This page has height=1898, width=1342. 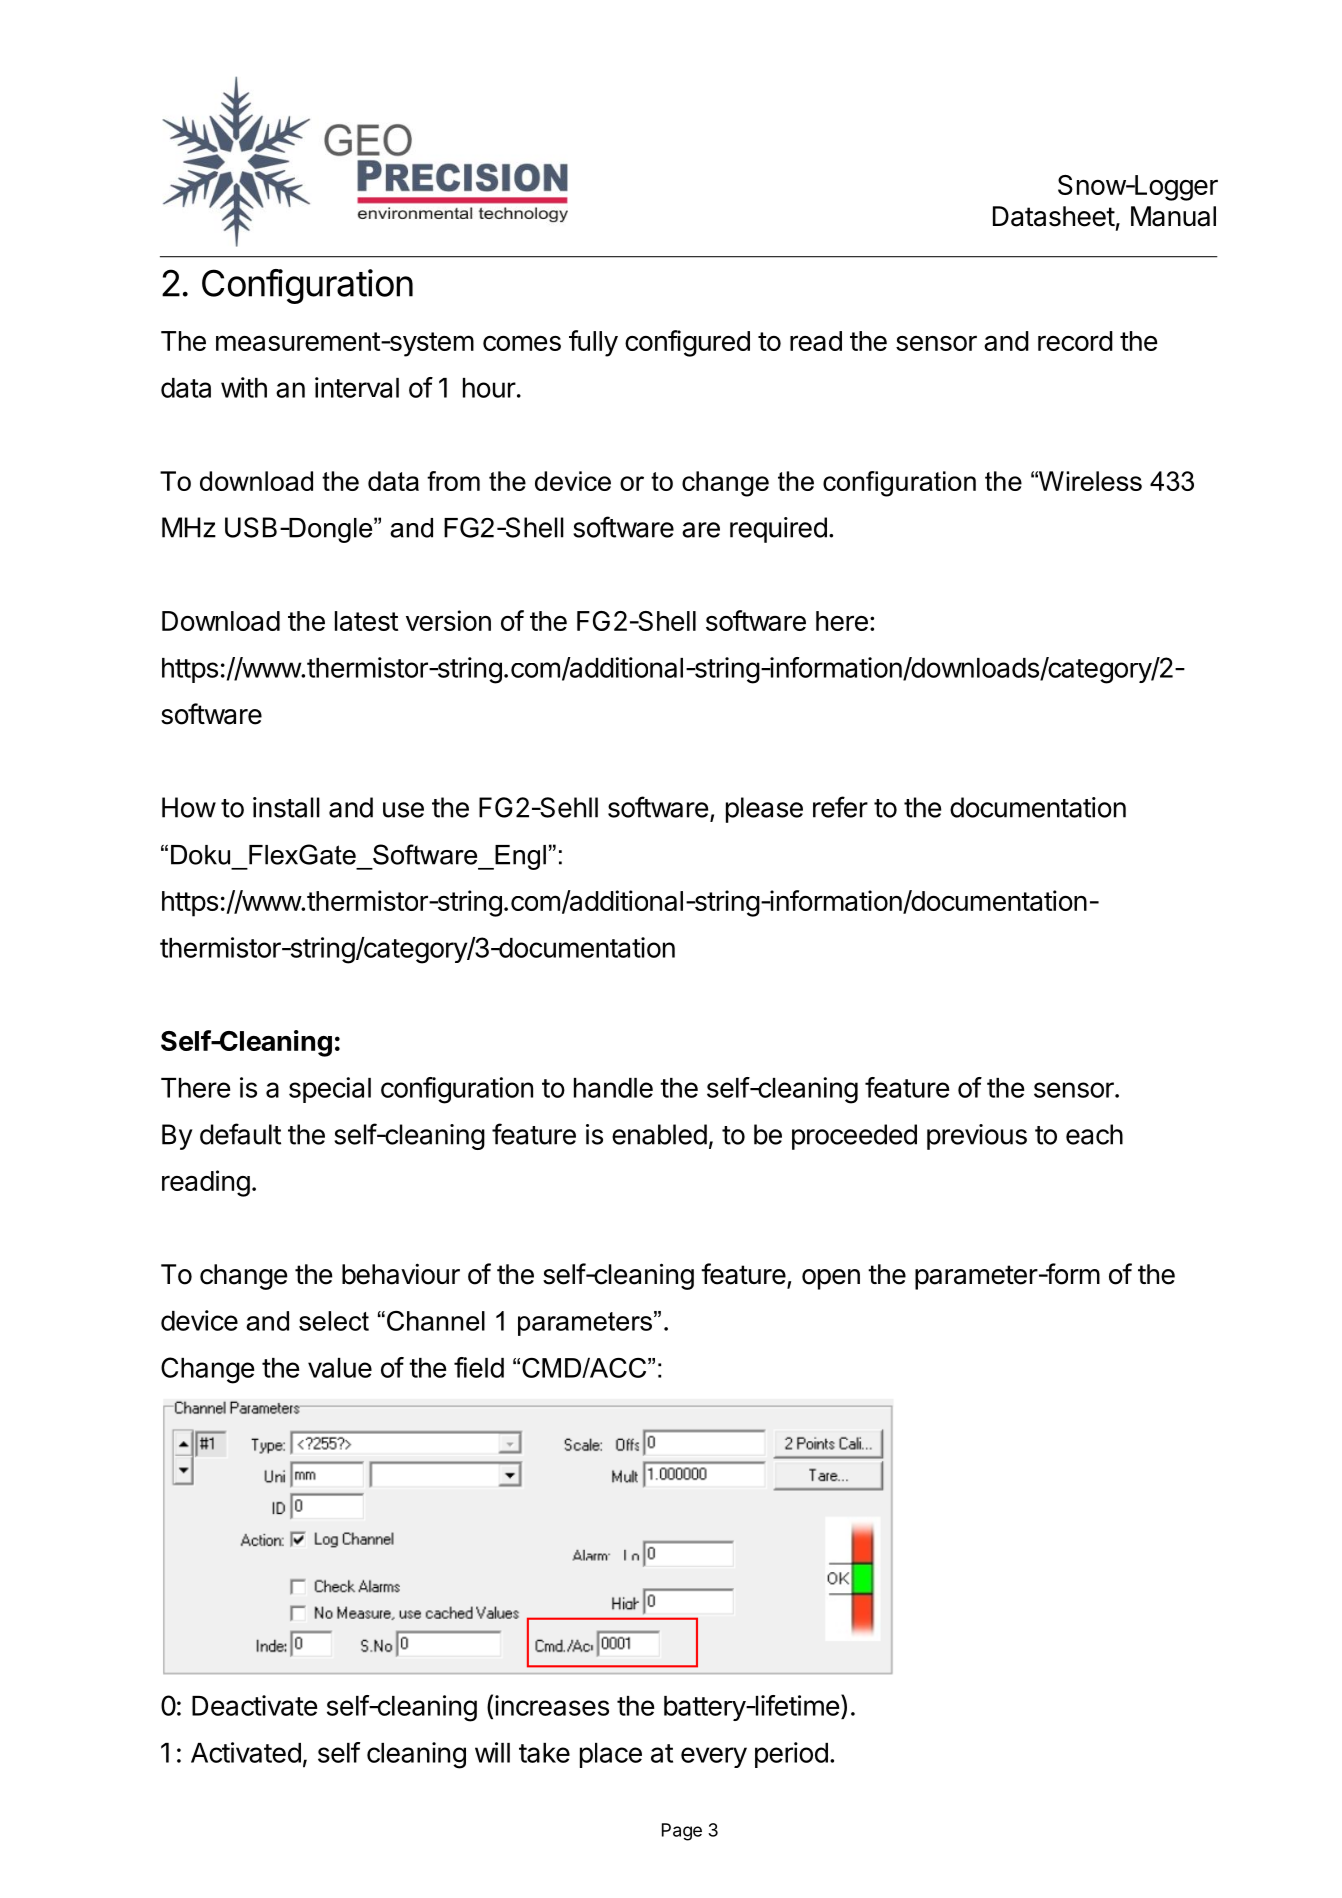 What do you see at coordinates (366, 621) in the page?
I see `latest` at bounding box center [366, 621].
